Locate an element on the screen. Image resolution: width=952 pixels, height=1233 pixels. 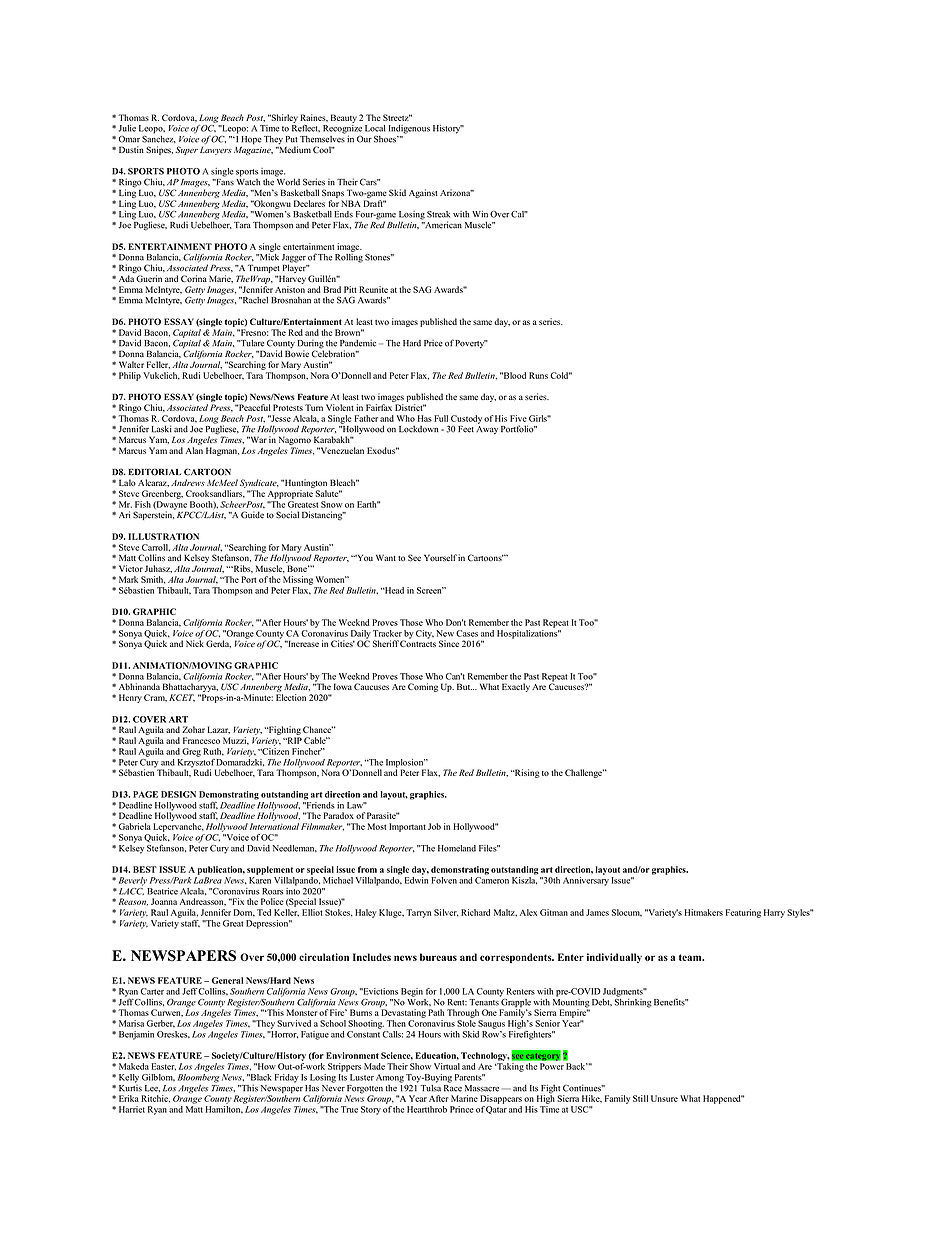
Easter is located at coordinates (163, 1067).
